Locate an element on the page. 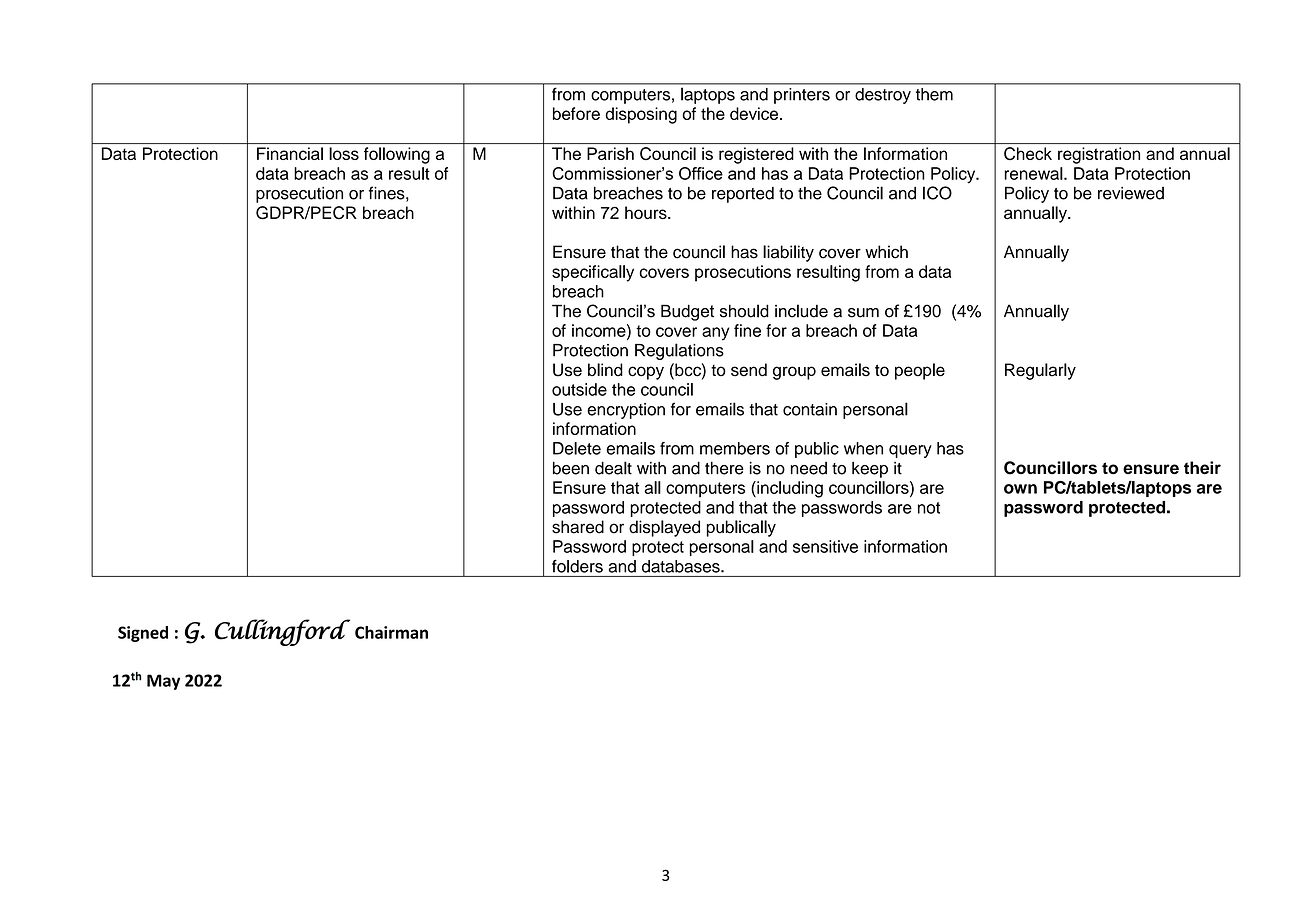 The width and height of the image is (1308, 924). shared is located at coordinates (578, 527).
